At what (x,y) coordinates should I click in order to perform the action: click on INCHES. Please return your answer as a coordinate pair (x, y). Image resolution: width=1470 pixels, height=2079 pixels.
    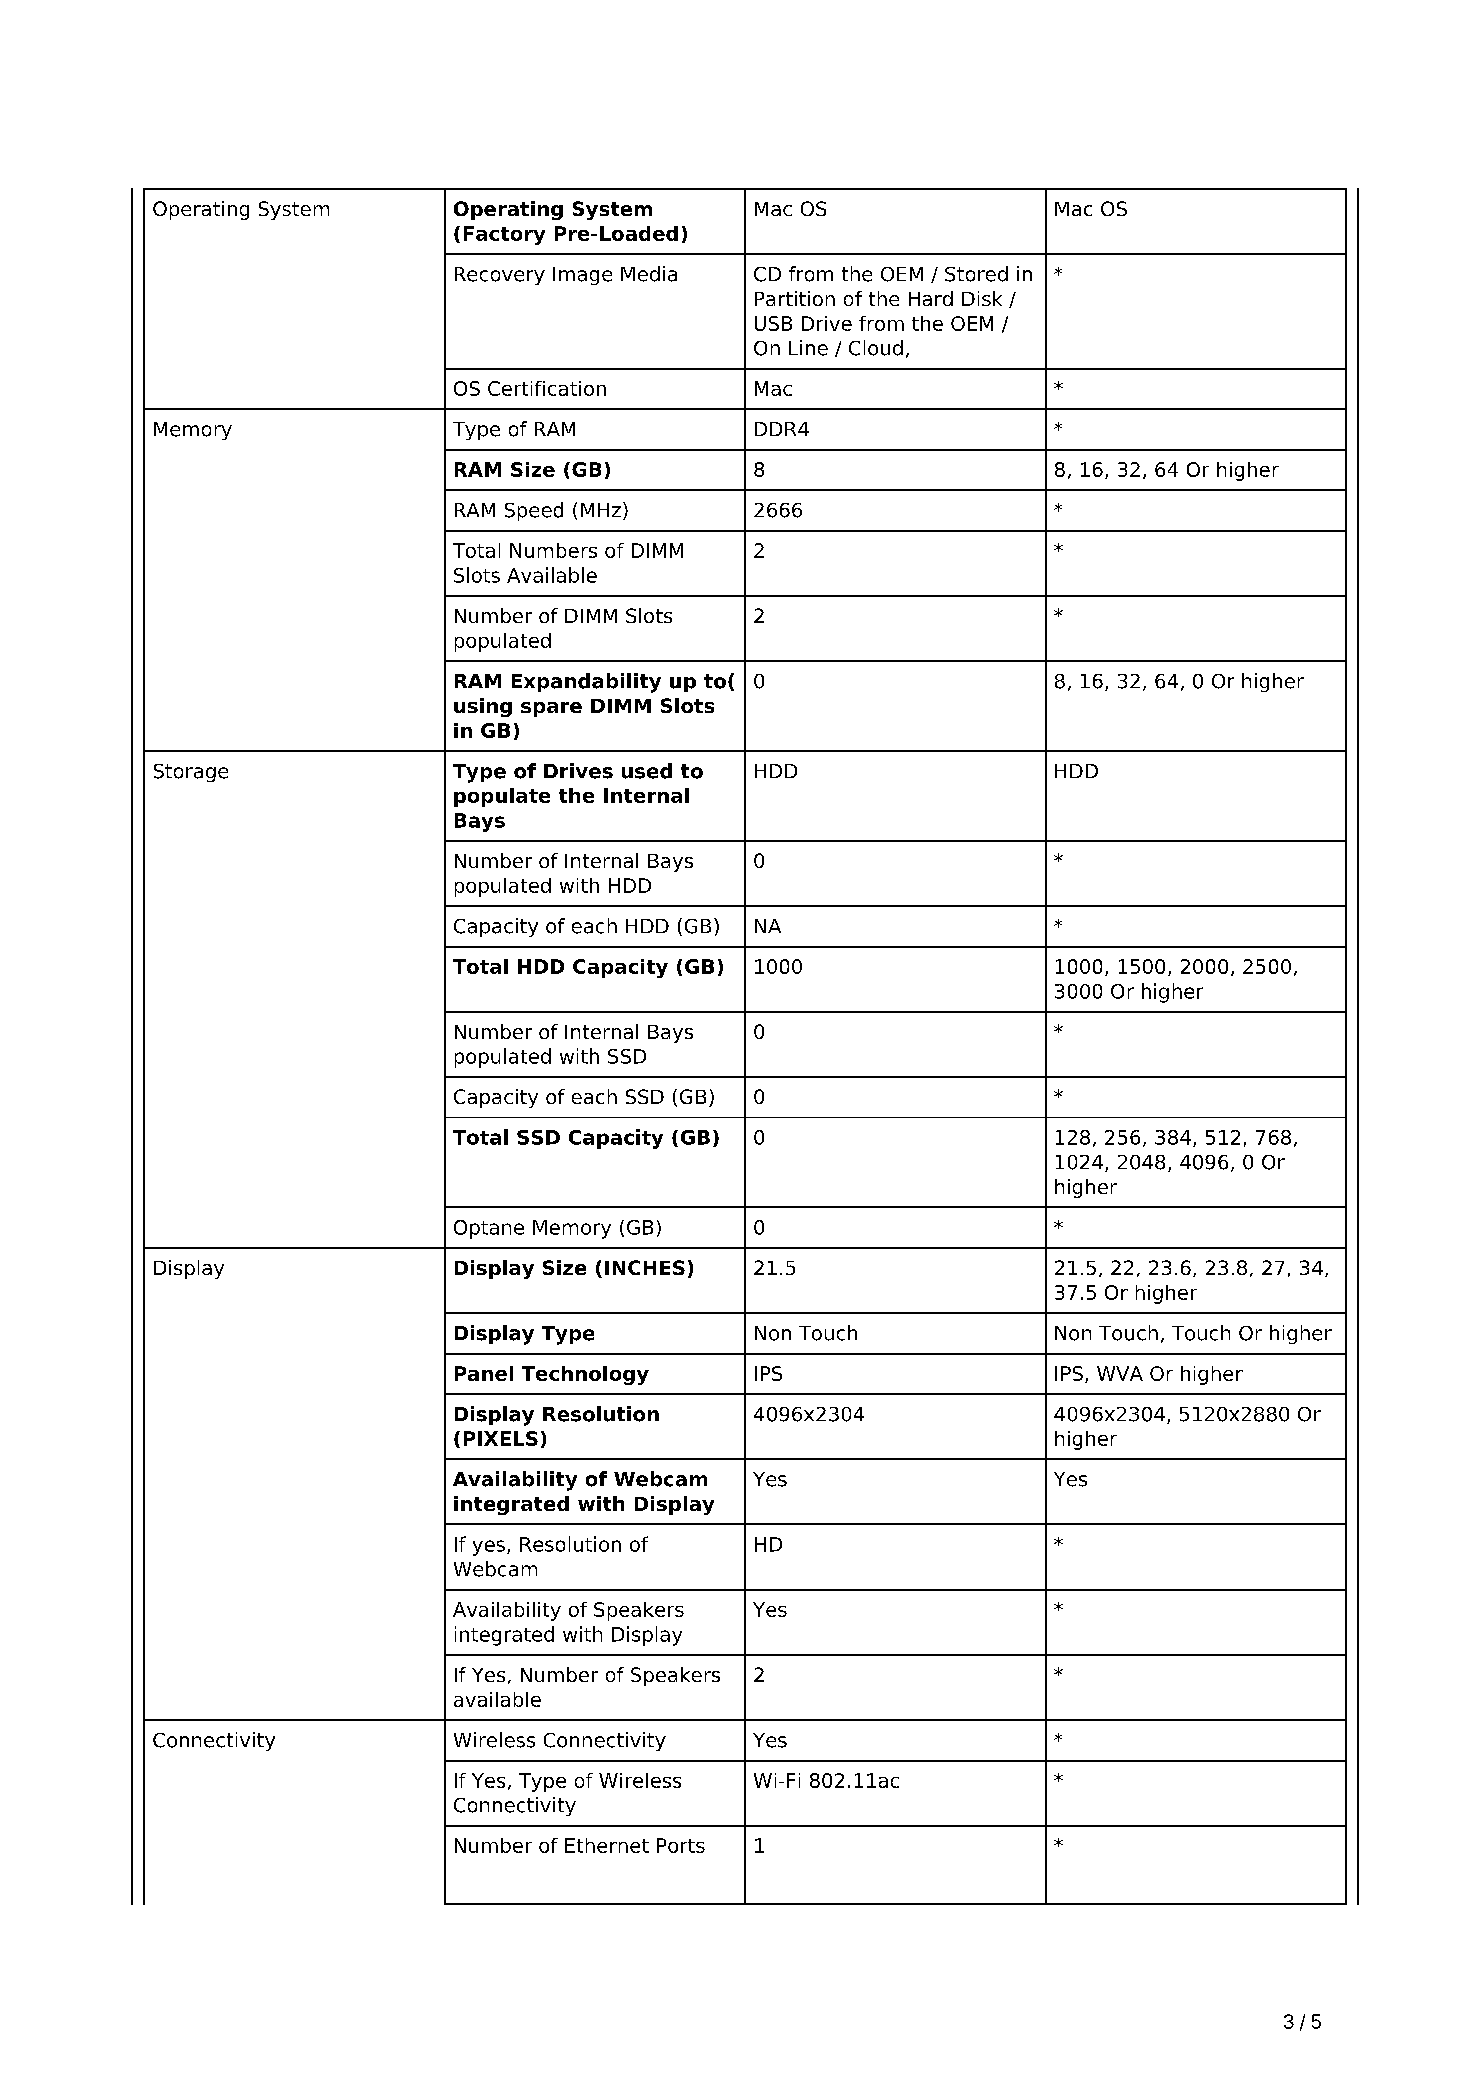
    Looking at the image, I should click on (645, 1267).
